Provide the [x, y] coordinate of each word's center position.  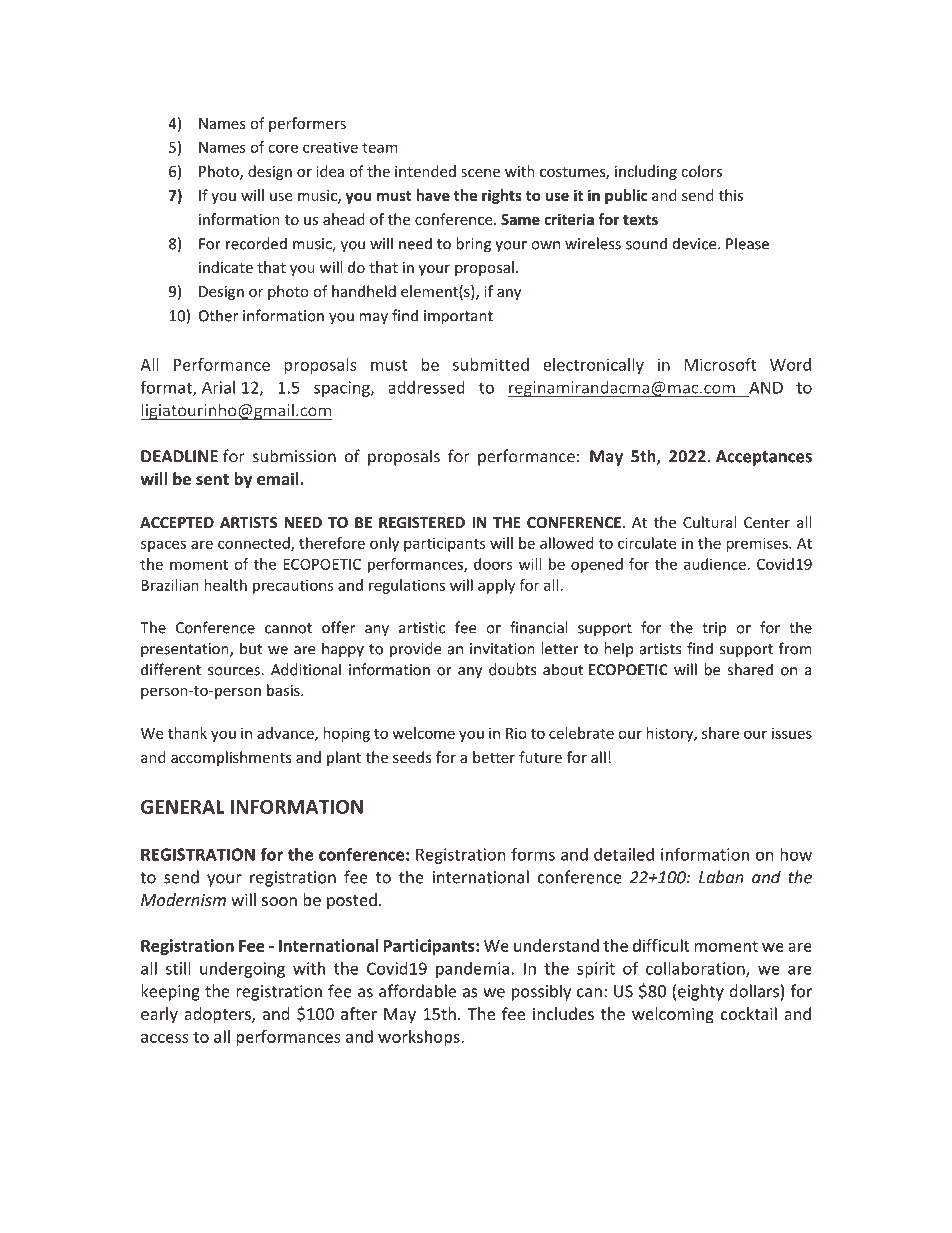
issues [792, 733]
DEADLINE [179, 456]
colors [701, 171]
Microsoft [721, 364]
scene [480, 173]
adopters [218, 1015]
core [283, 148]
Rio [516, 733]
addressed [426, 387]
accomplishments [231, 758]
